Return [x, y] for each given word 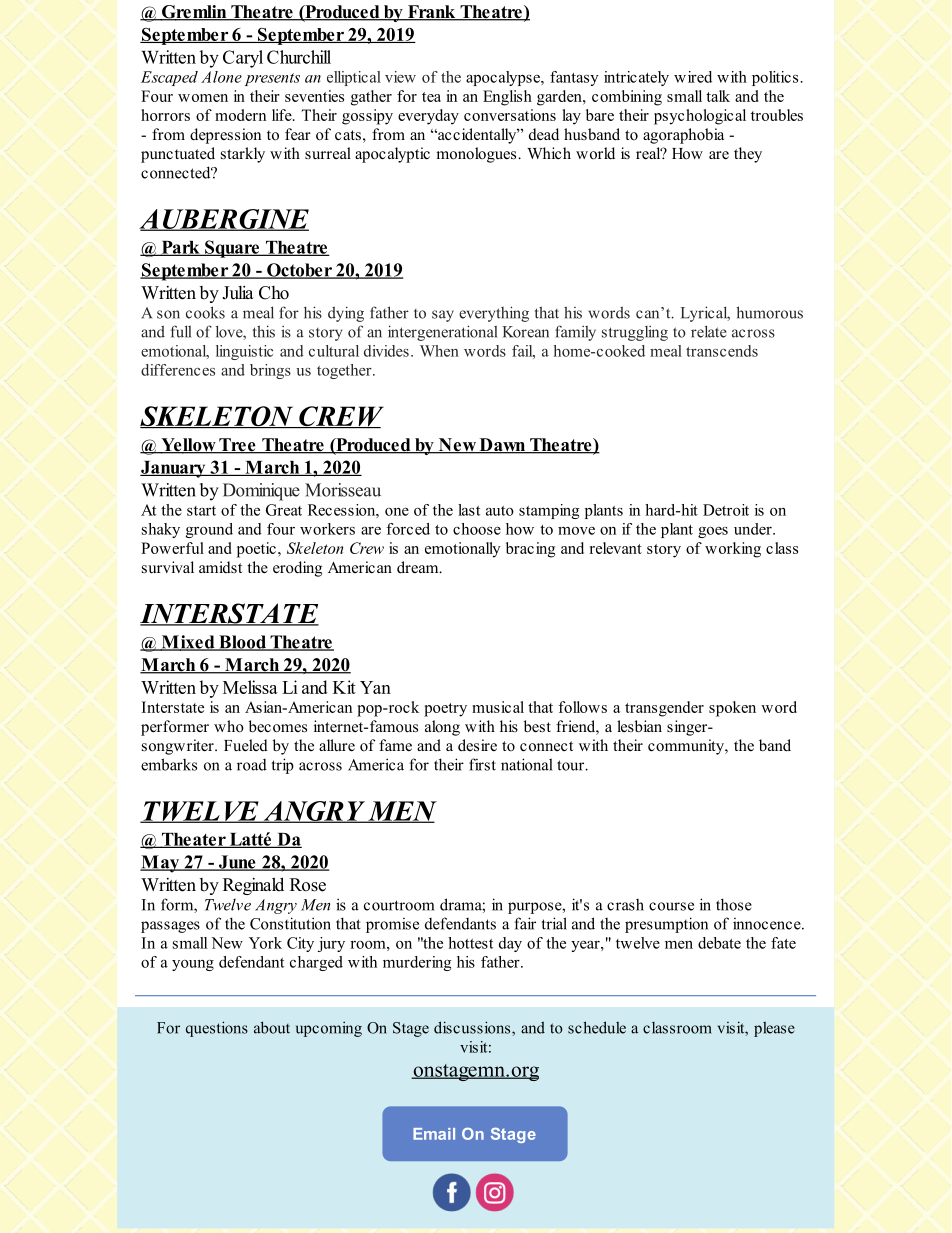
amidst [220, 567]
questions [217, 1029]
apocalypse [504, 78]
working [733, 550]
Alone [221, 77]
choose [477, 529]
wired [693, 77]
